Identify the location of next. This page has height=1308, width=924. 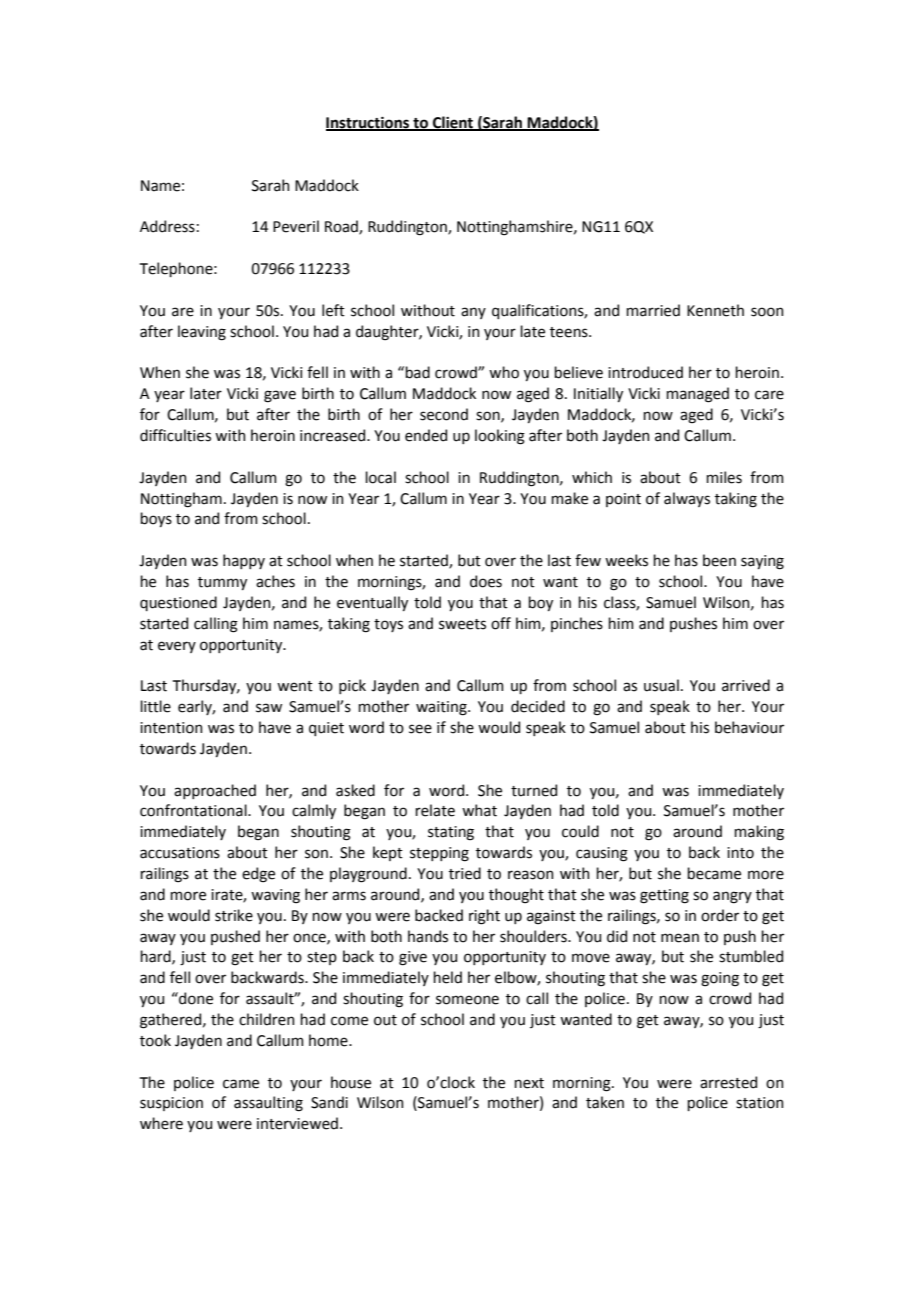
(529, 1083).
